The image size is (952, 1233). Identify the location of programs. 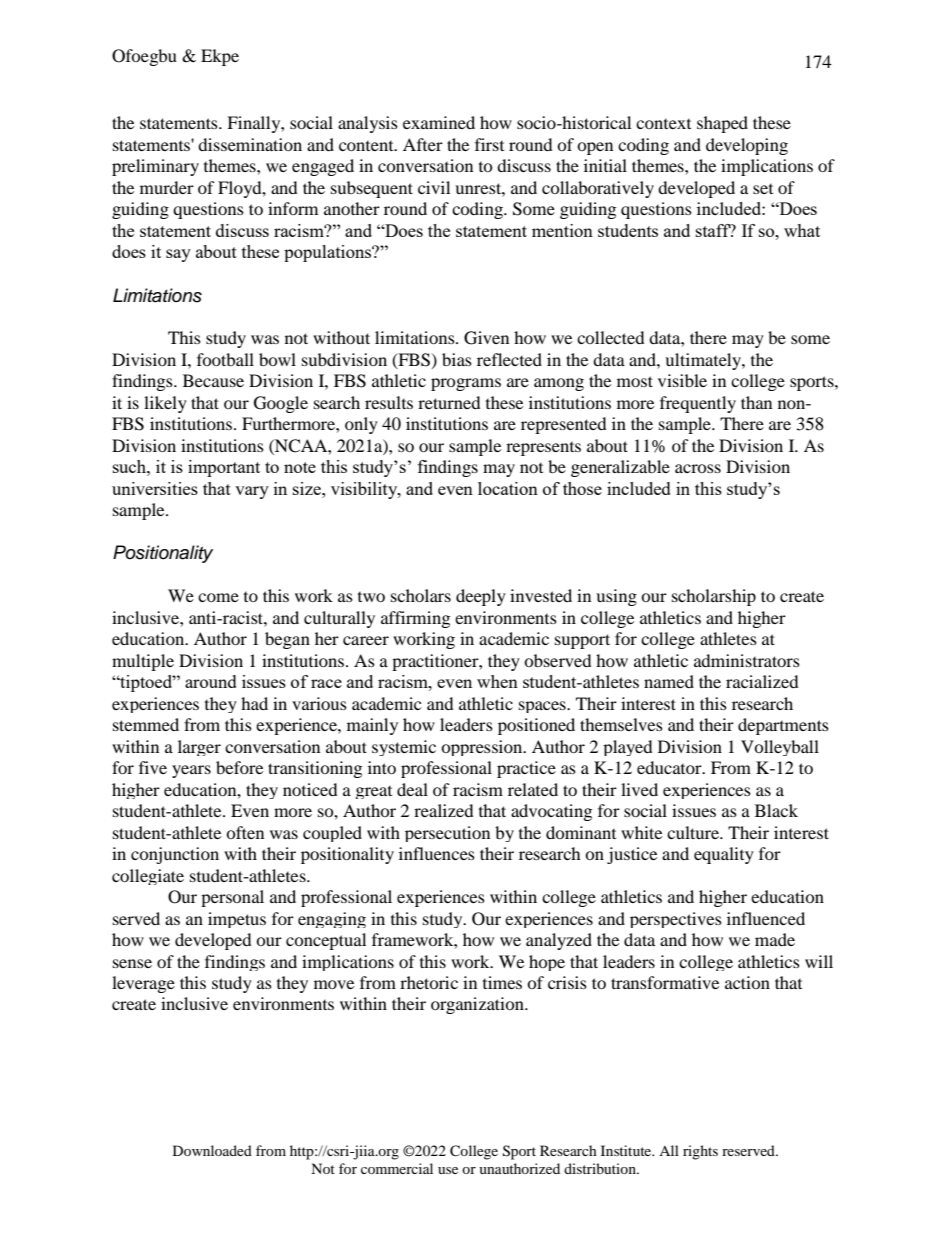
(466, 384).
